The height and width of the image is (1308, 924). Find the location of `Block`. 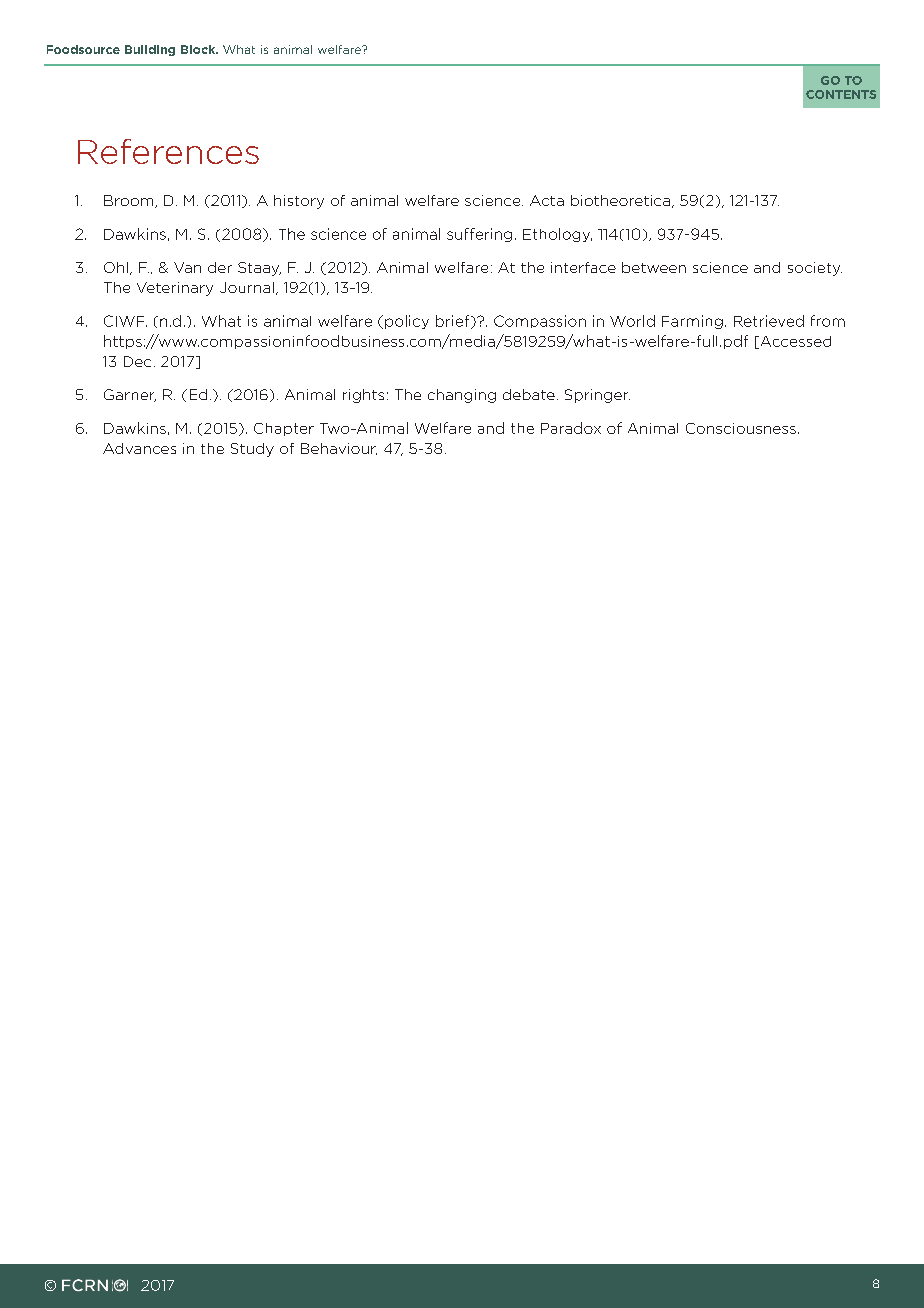

Block is located at coordinates (199, 49).
